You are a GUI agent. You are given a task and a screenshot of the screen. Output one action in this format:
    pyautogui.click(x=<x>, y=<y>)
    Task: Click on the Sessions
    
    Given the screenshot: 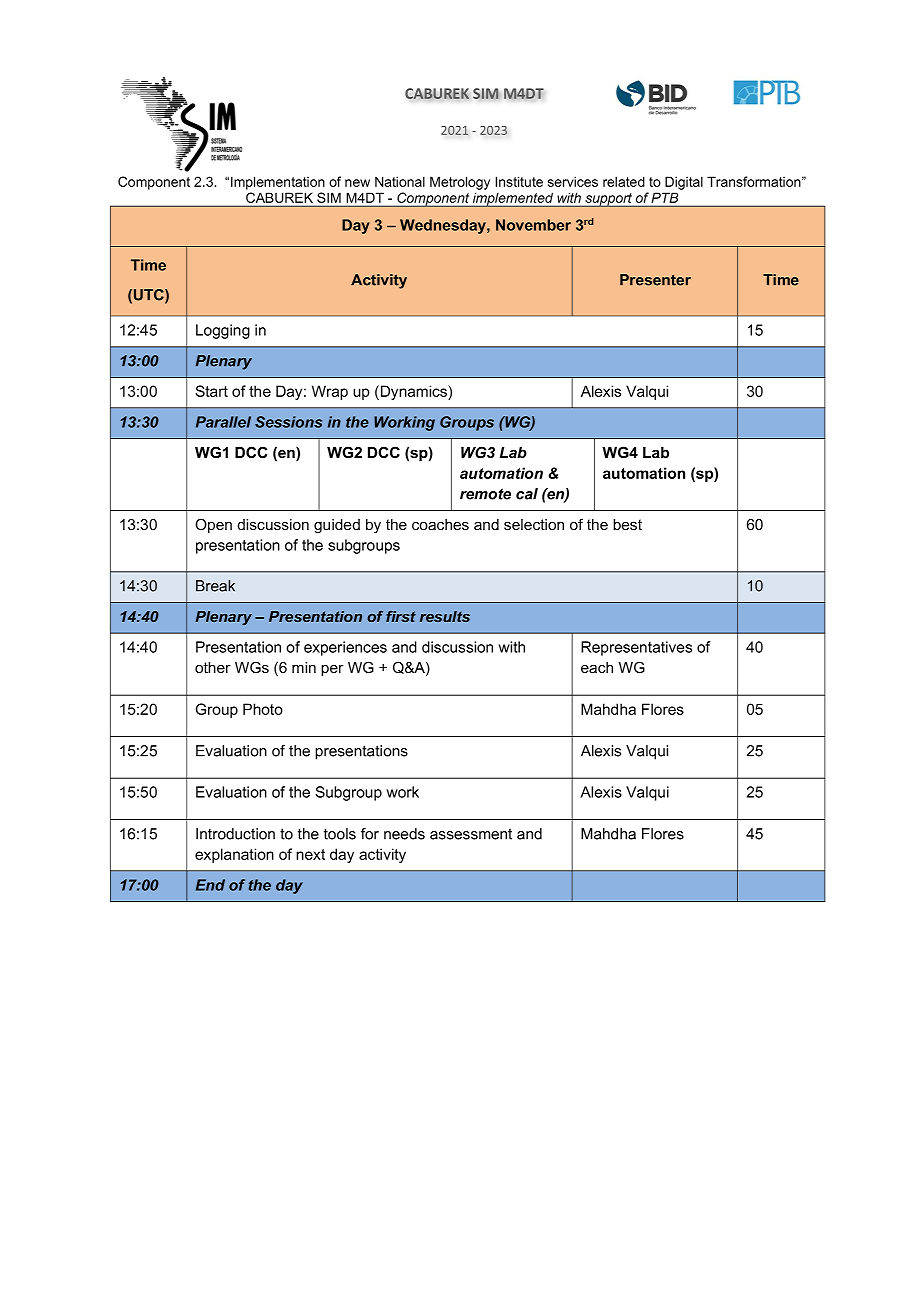 What is the action you would take?
    pyautogui.click(x=288, y=422)
